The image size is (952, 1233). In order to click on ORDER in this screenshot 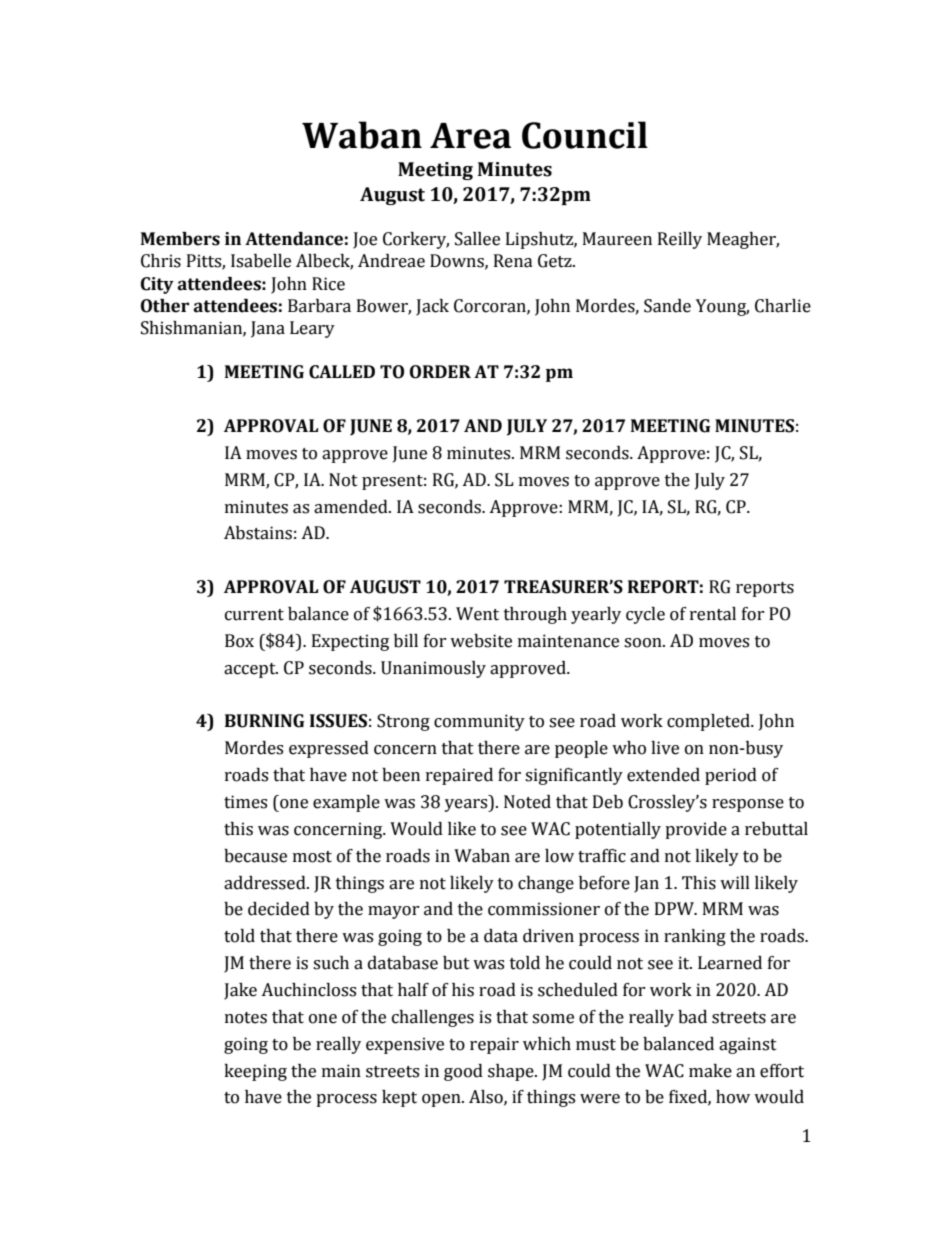, I will do `click(440, 372)`.
